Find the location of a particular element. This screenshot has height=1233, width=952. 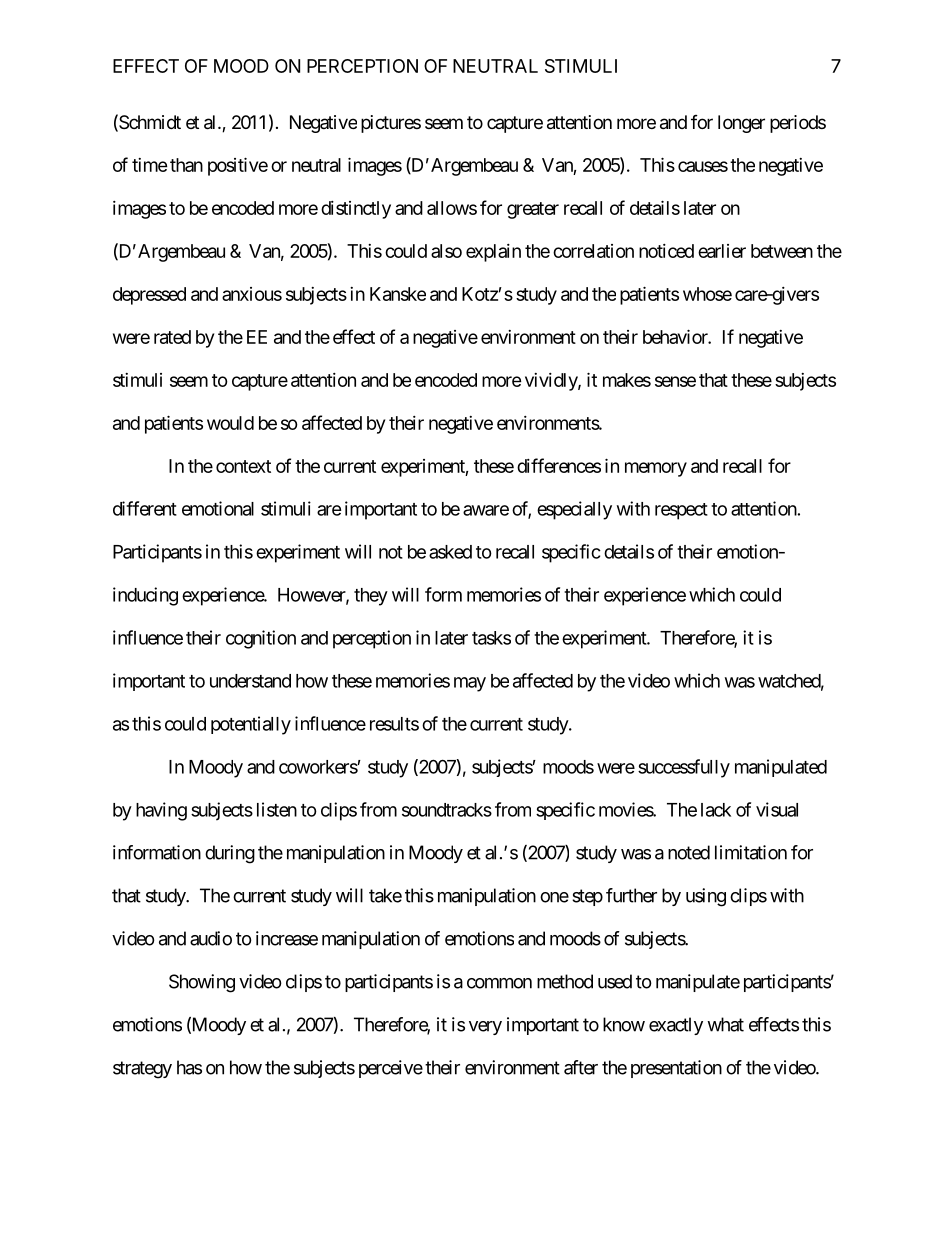

cognition is located at coordinates (261, 639).
